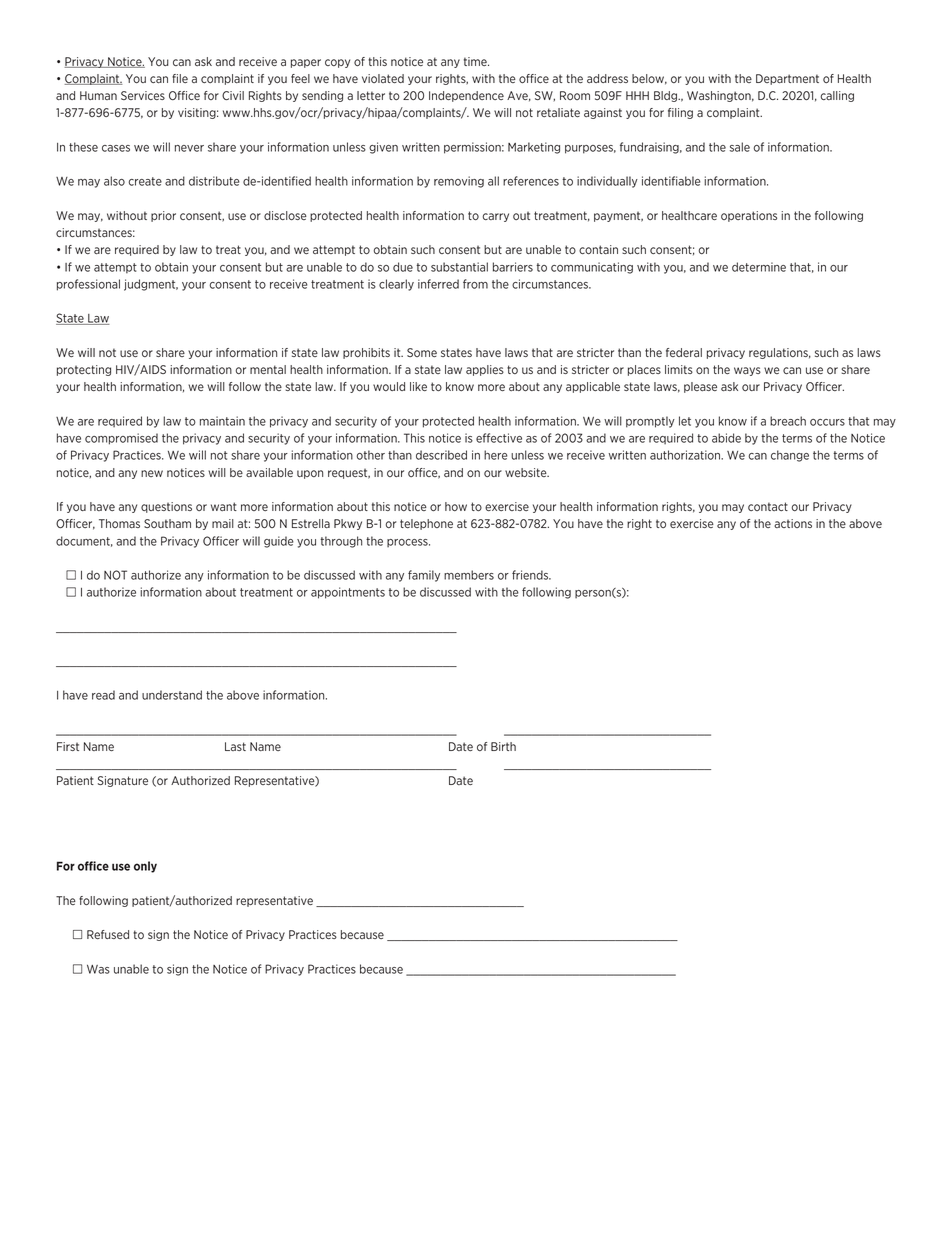 This image has height=1233, width=952. Describe the element at coordinates (466, 96) in the image. I see `Independence` at that location.
